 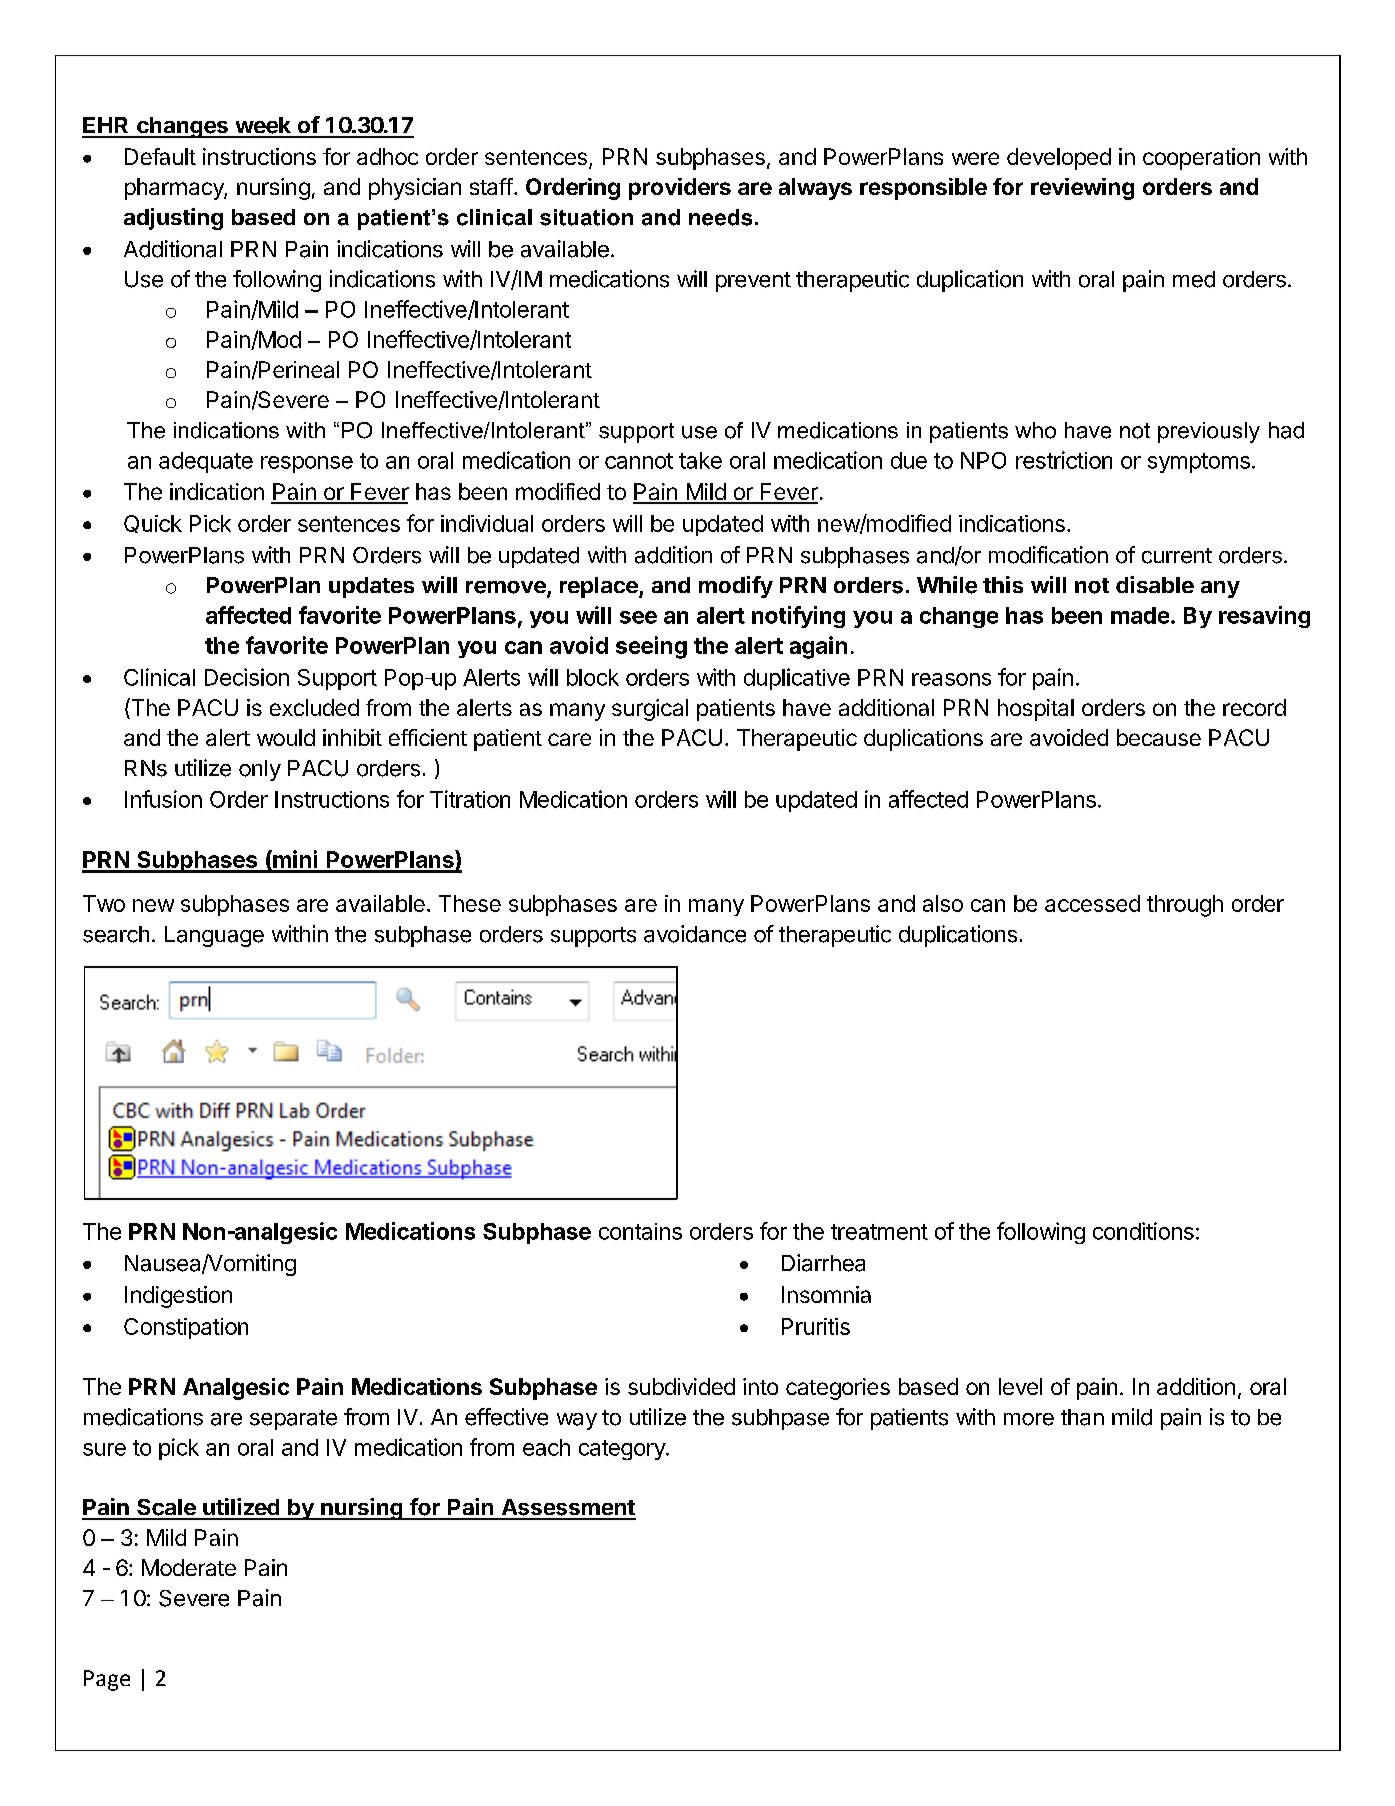 I want to click on Indigestion, so click(x=178, y=1297).
